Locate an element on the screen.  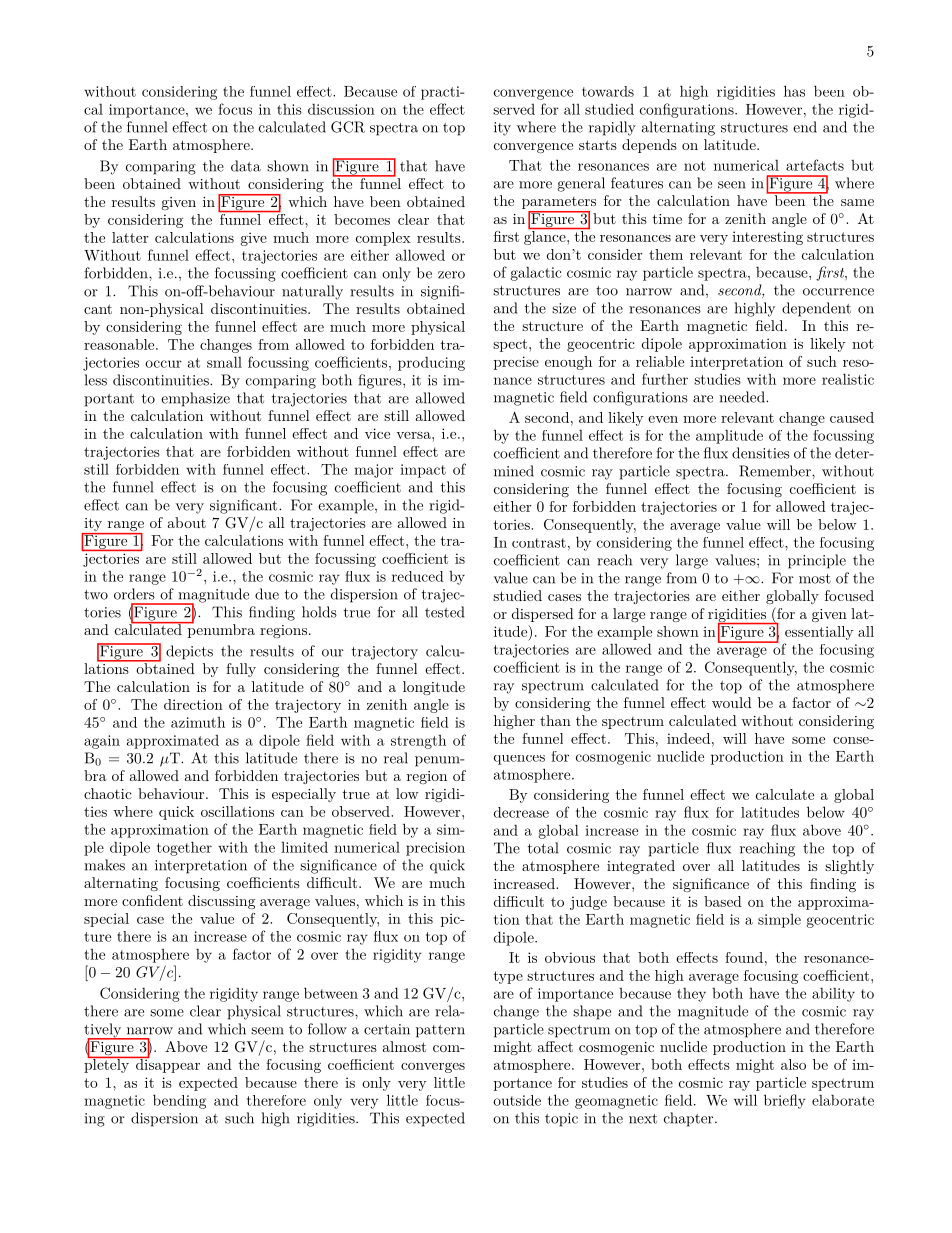
starts is located at coordinates (598, 145).
